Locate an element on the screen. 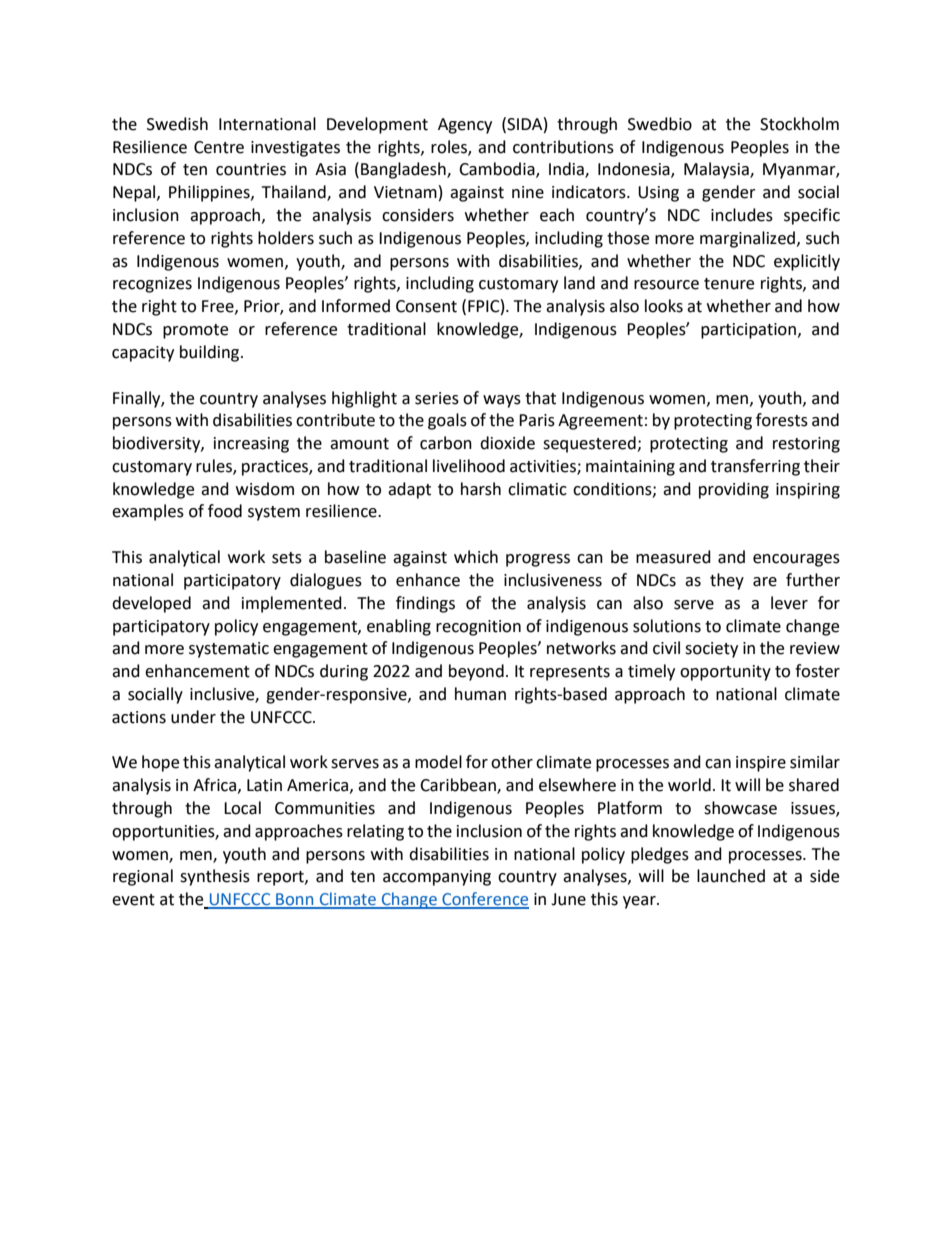  recognition is located at coordinates (478, 628).
